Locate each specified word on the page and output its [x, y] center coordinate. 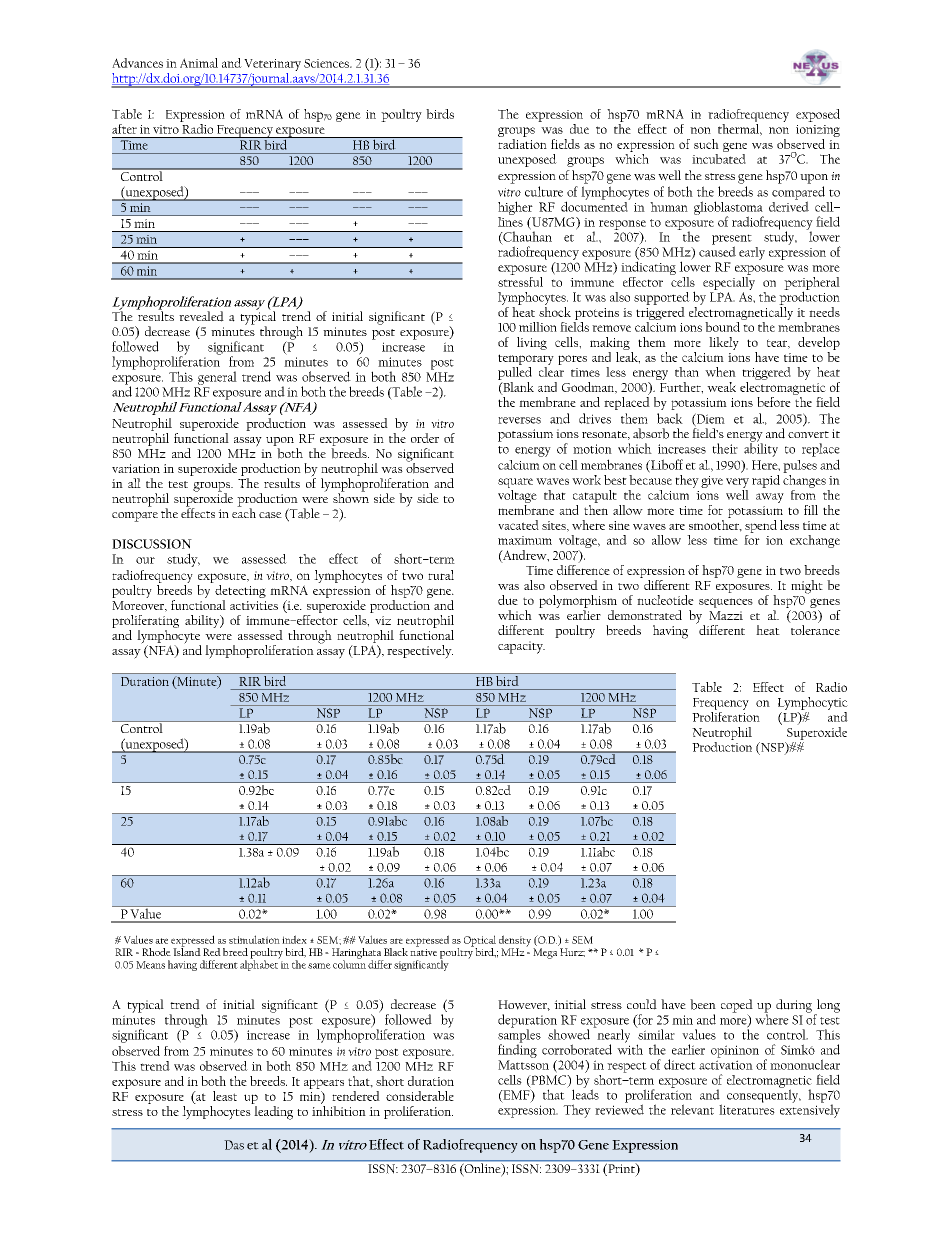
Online [482, 1169]
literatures [747, 1108]
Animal [199, 63]
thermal [740, 128]
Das [234, 1145]
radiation [522, 142]
